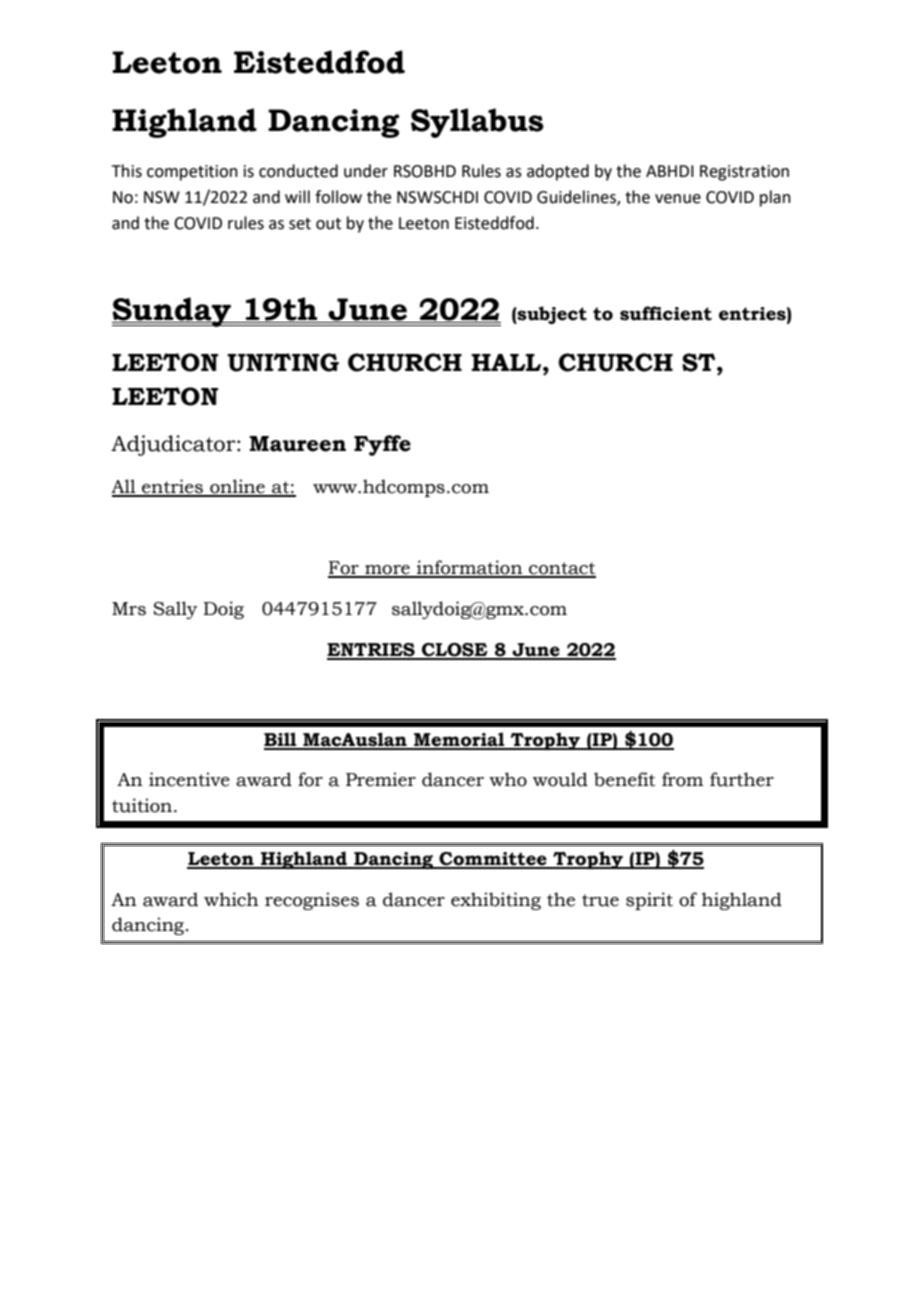 The width and height of the screenshot is (924, 1308). Describe the element at coordinates (477, 123) in the screenshot. I see `Syllabus` at that location.
